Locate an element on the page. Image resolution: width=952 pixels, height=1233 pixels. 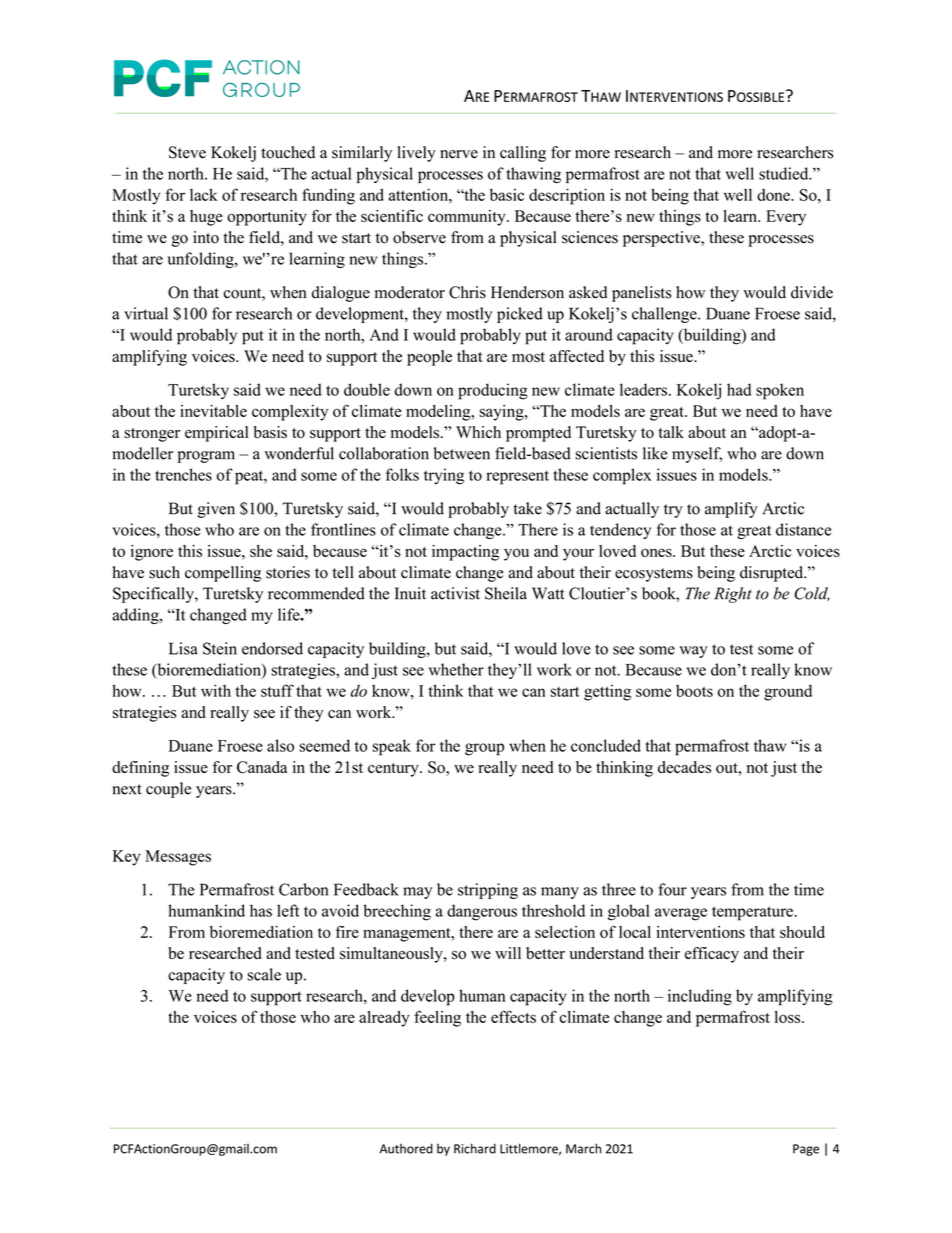
way is located at coordinates (693, 652).
